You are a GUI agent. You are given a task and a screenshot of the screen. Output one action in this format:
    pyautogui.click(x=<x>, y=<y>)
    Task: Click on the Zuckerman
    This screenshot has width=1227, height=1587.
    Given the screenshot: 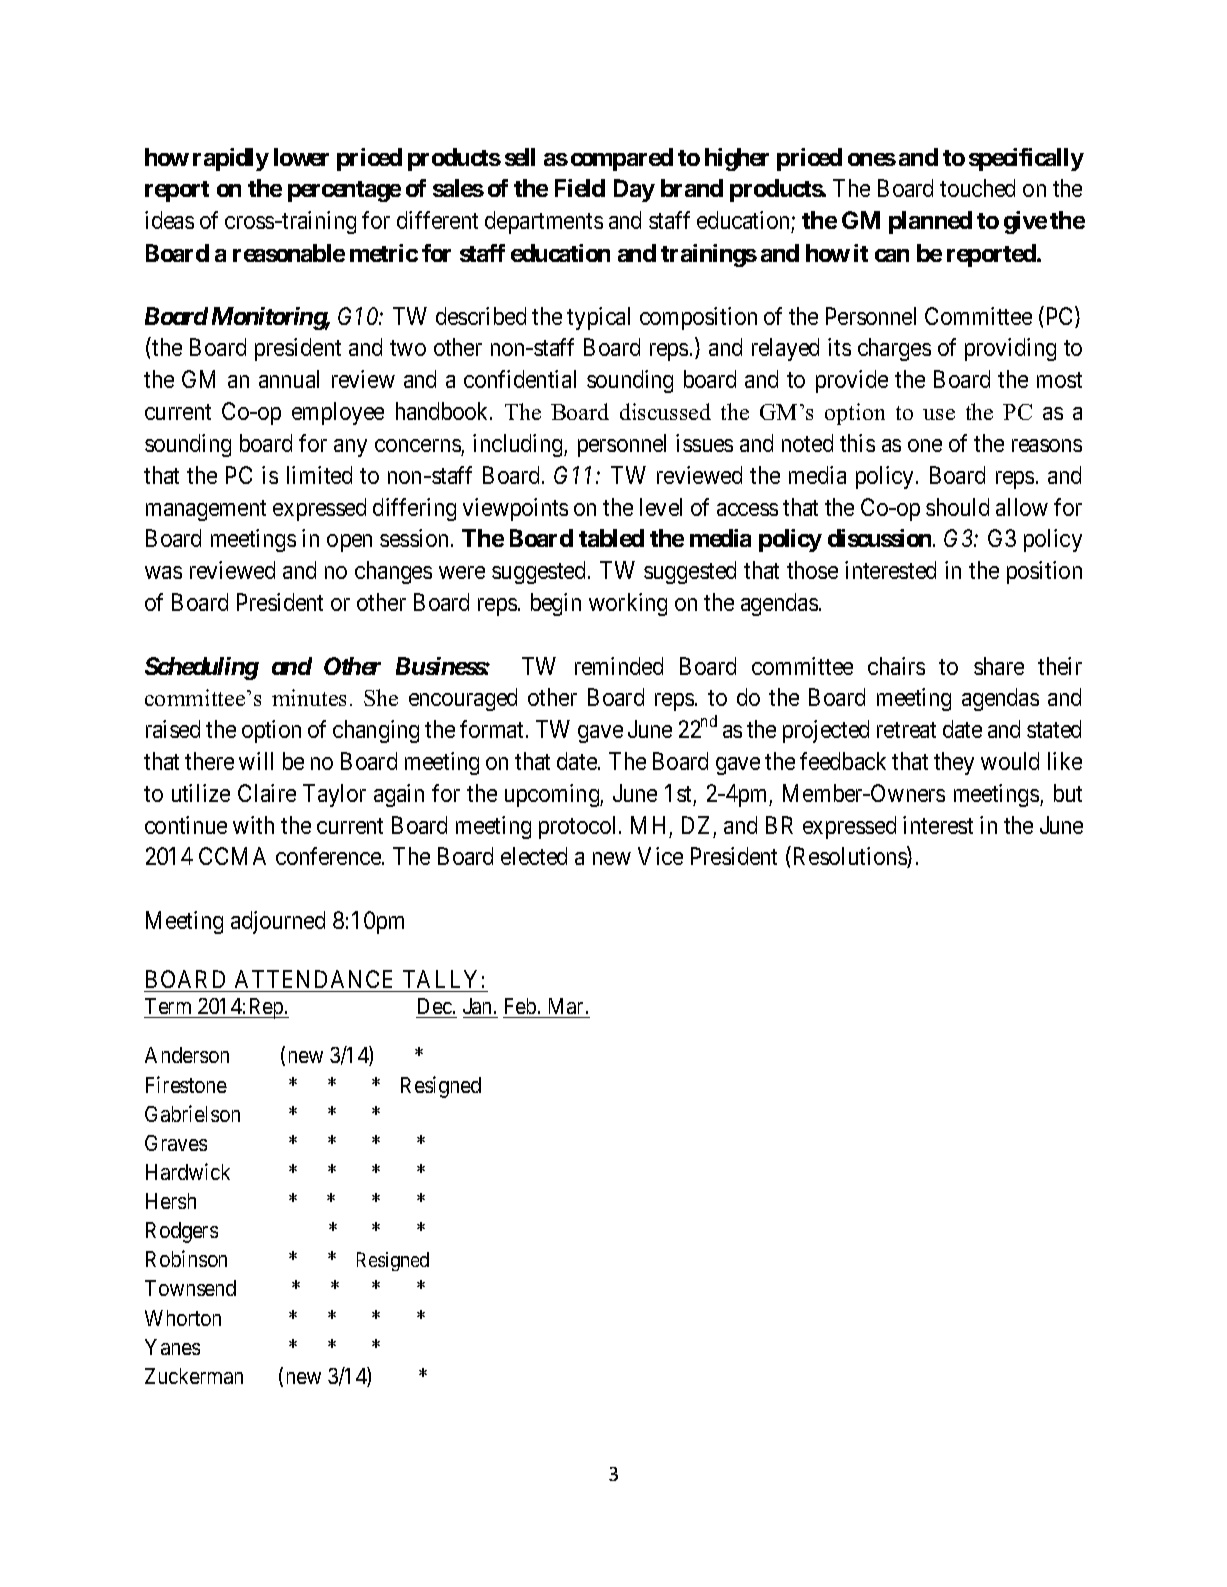 What is the action you would take?
    pyautogui.click(x=194, y=1376)
